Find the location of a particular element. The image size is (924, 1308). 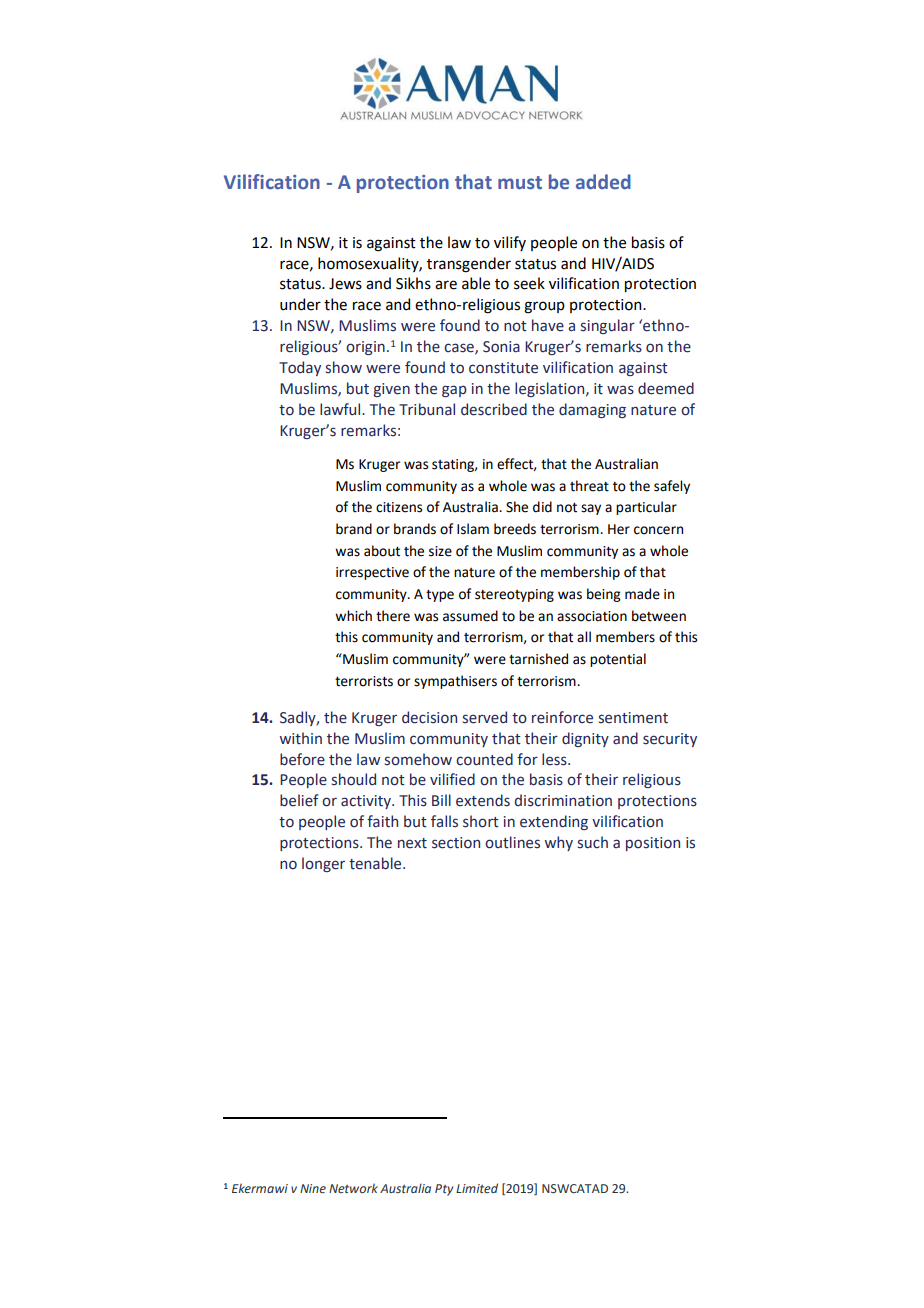

added is located at coordinates (603, 182).
